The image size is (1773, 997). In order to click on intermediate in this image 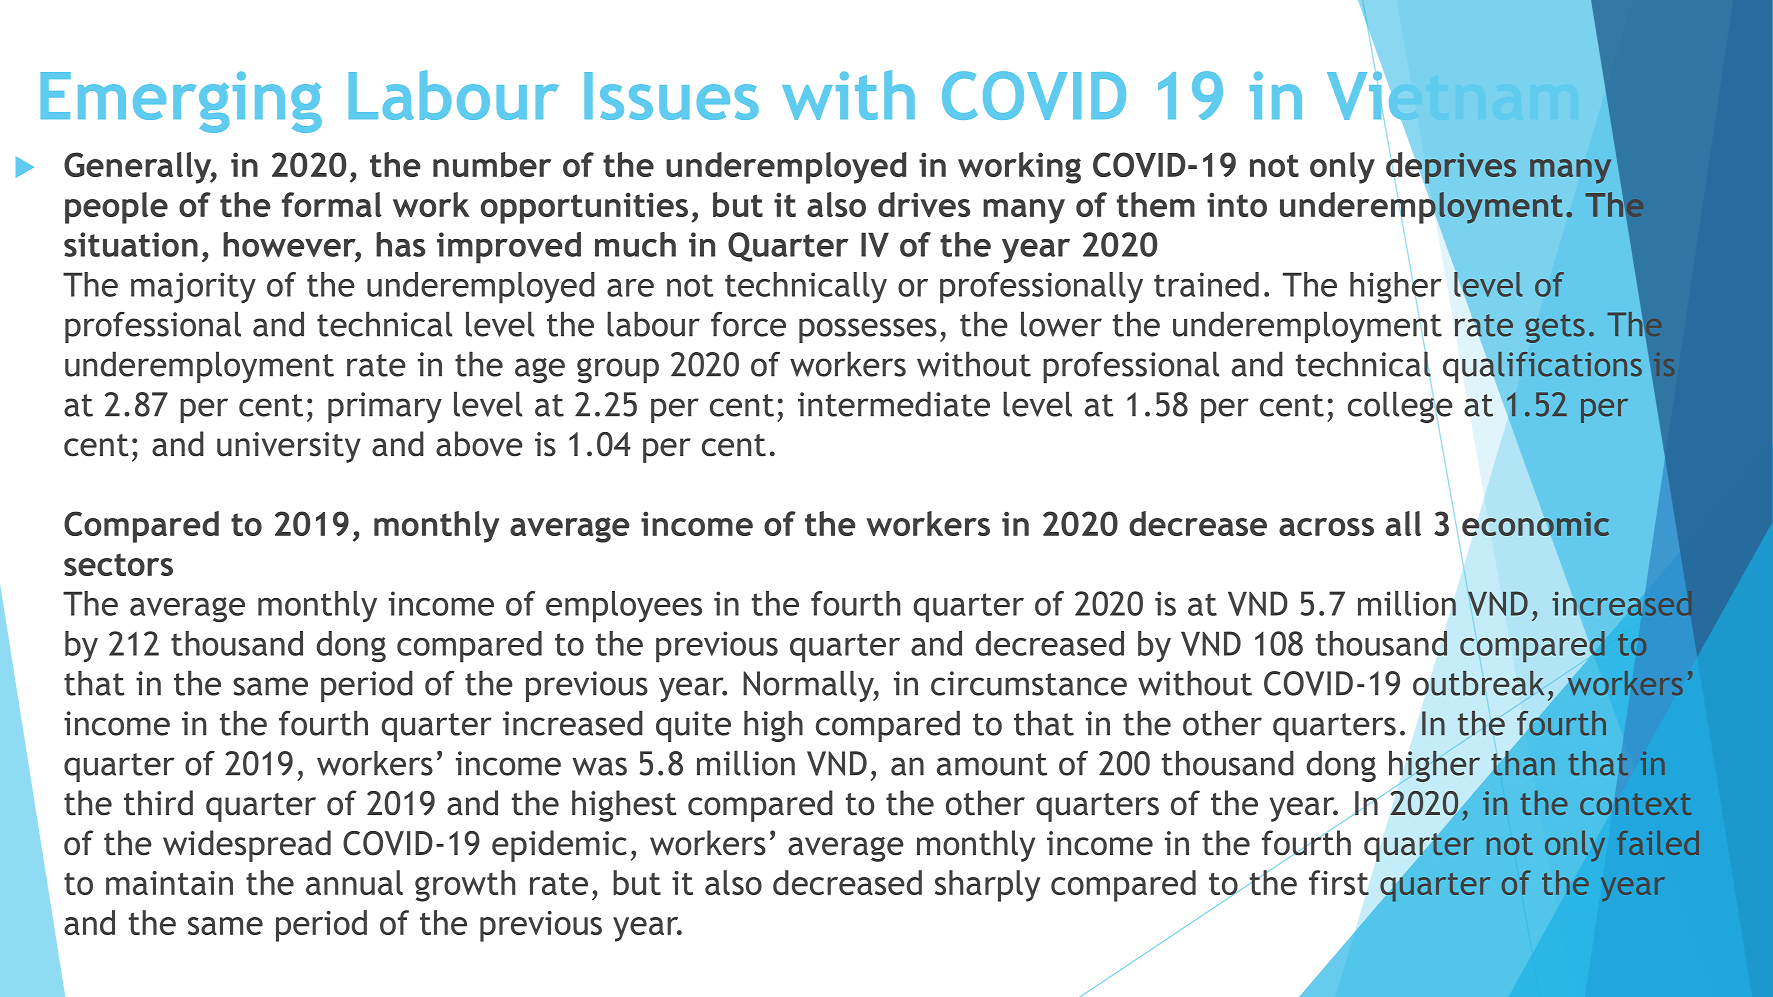, I will do `click(894, 404)`.
